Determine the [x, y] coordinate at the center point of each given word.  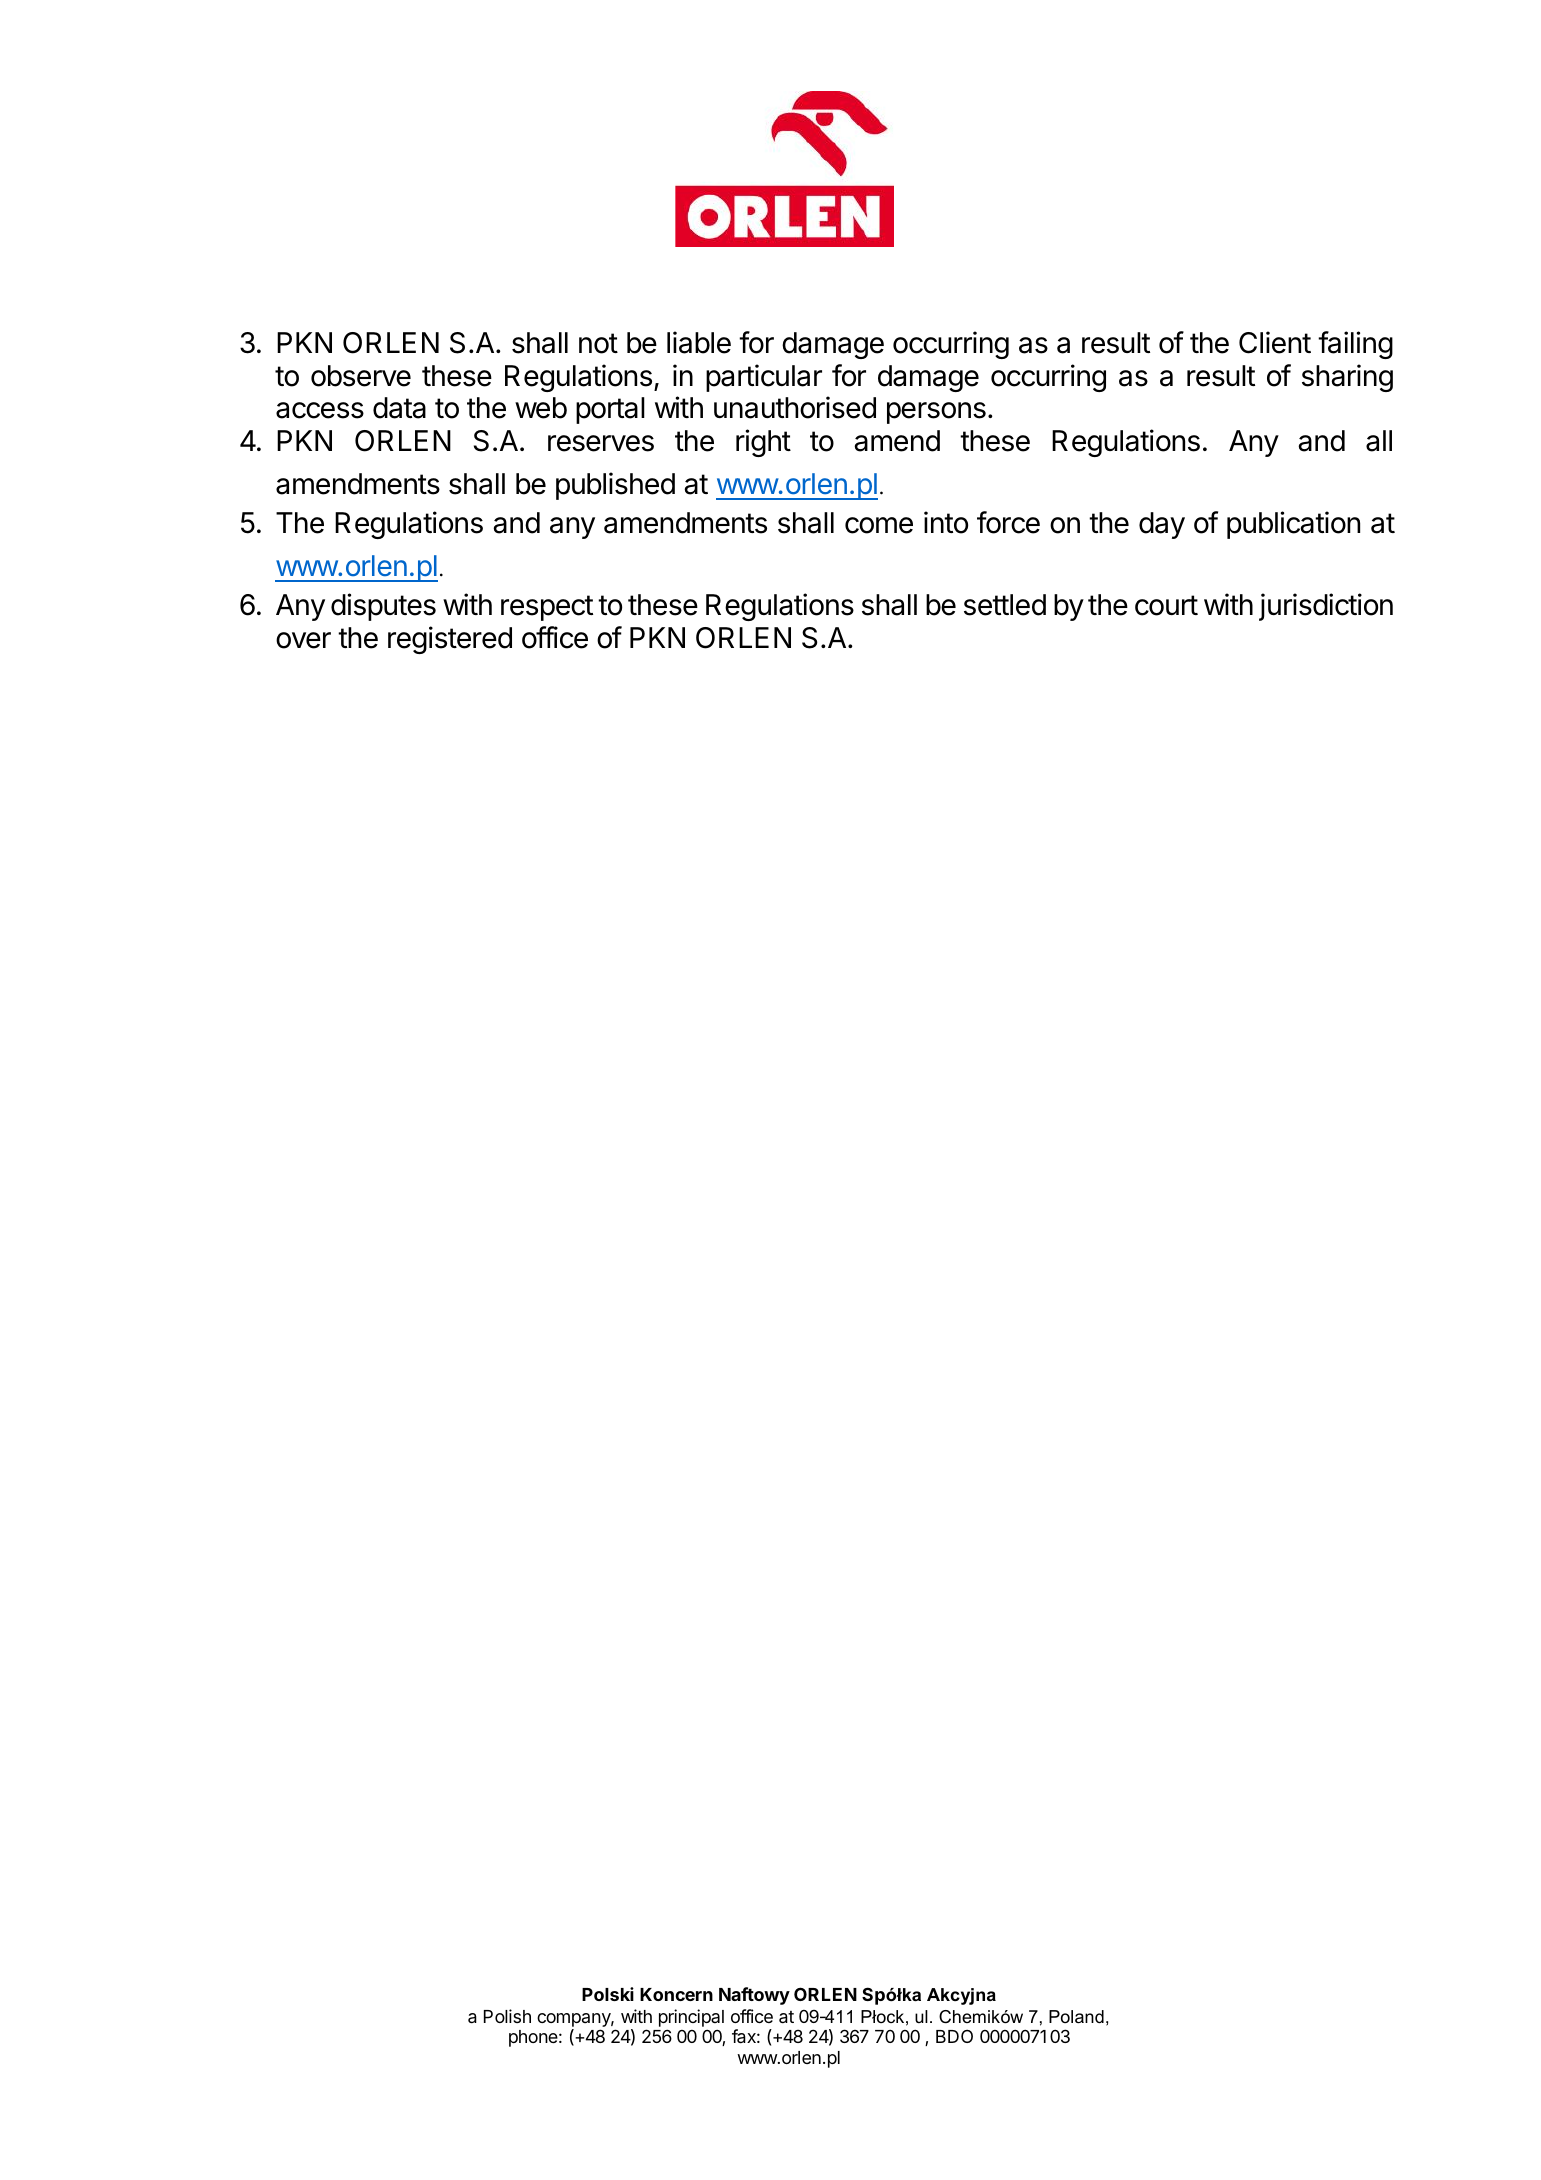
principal [691, 2018]
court [1166, 605]
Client [1275, 342]
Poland [1076, 2017]
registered [450, 640]
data [399, 408]
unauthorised [795, 407]
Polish [507, 2016]
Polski [608, 1994]
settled [1005, 605]
